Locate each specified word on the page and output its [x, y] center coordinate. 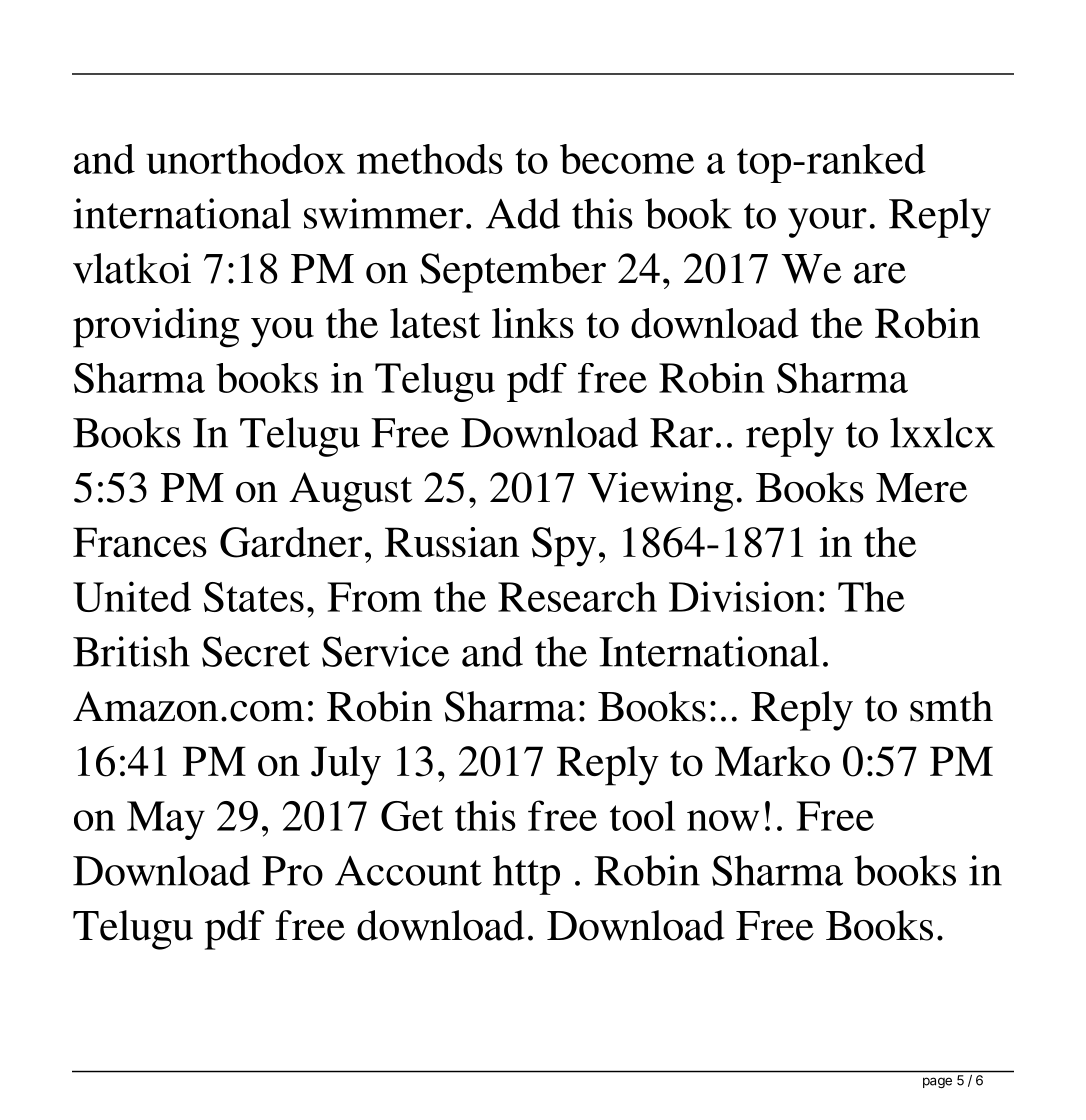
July [346, 766]
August [350, 492]
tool [642, 815]
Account [408, 871]
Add [523, 213]
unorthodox [245, 159]
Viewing [661, 492]
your [827, 223]
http [526, 875]
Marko [772, 761]
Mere [921, 488]
